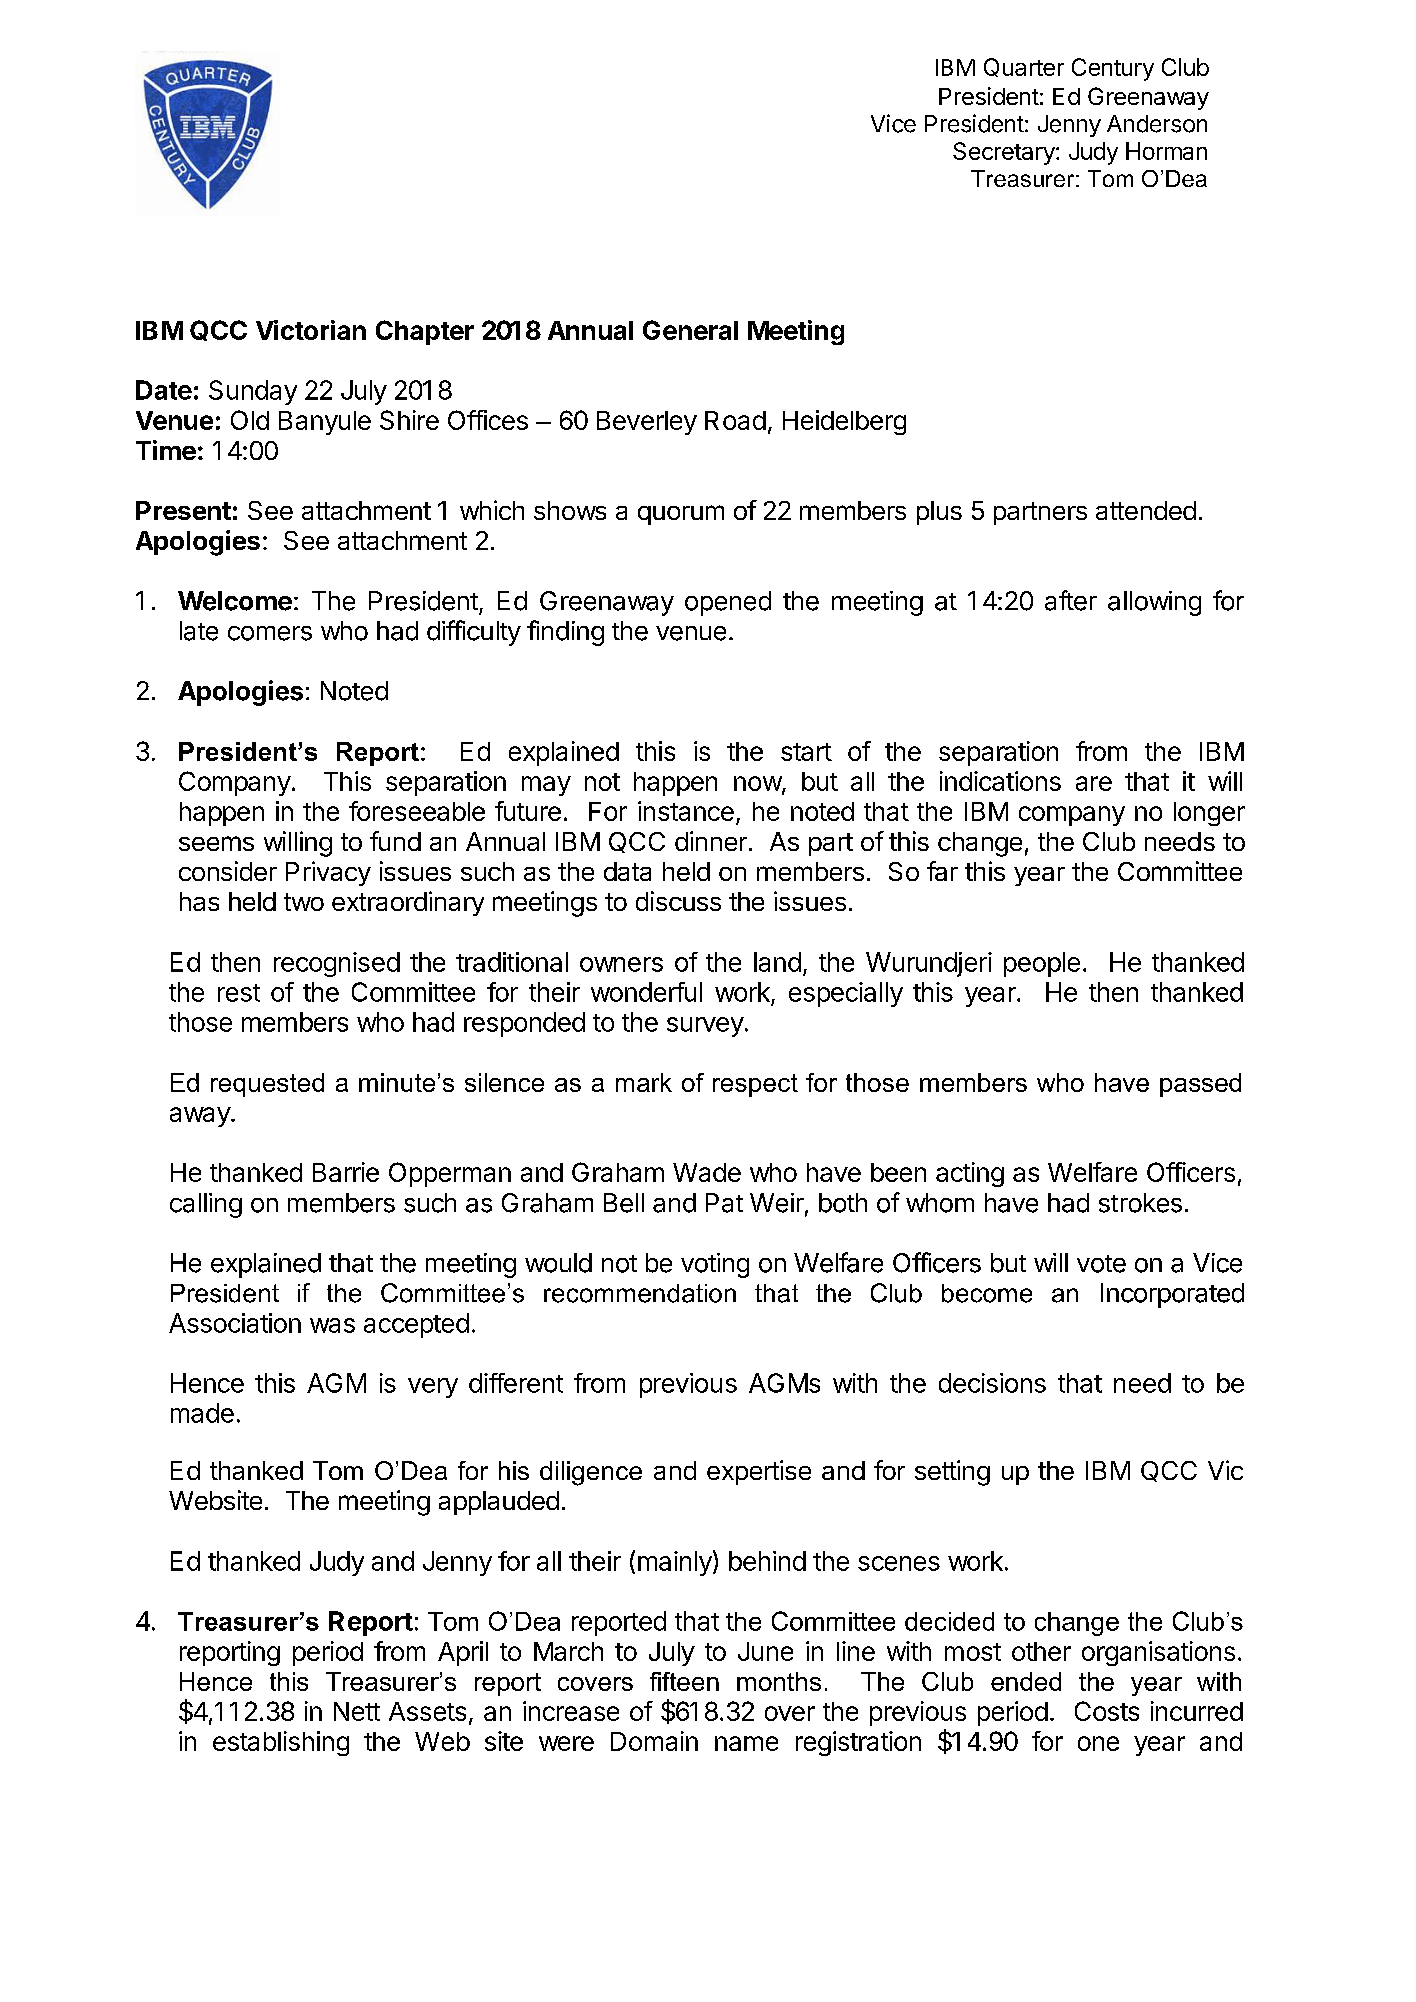 The image size is (1416, 2002). What do you see at coordinates (311, 330) in the image?
I see `Victorian` at bounding box center [311, 330].
